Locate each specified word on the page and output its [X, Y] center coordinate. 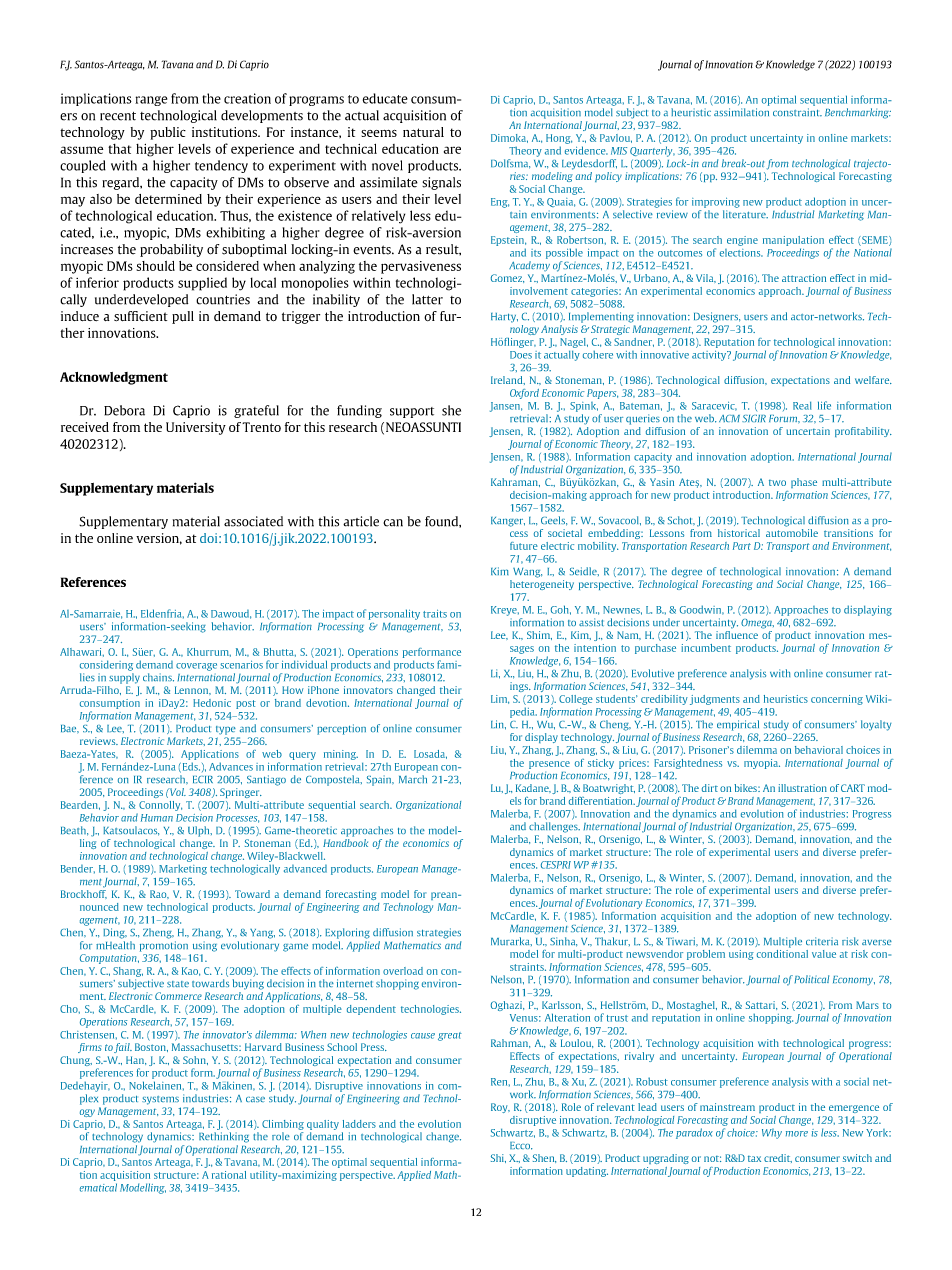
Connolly [160, 806]
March [413, 779]
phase [804, 483]
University [196, 428]
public [168, 133]
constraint [797, 112]
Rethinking [224, 1137]
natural [423, 132]
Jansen [506, 407]
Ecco [521, 1146]
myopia [762, 764]
